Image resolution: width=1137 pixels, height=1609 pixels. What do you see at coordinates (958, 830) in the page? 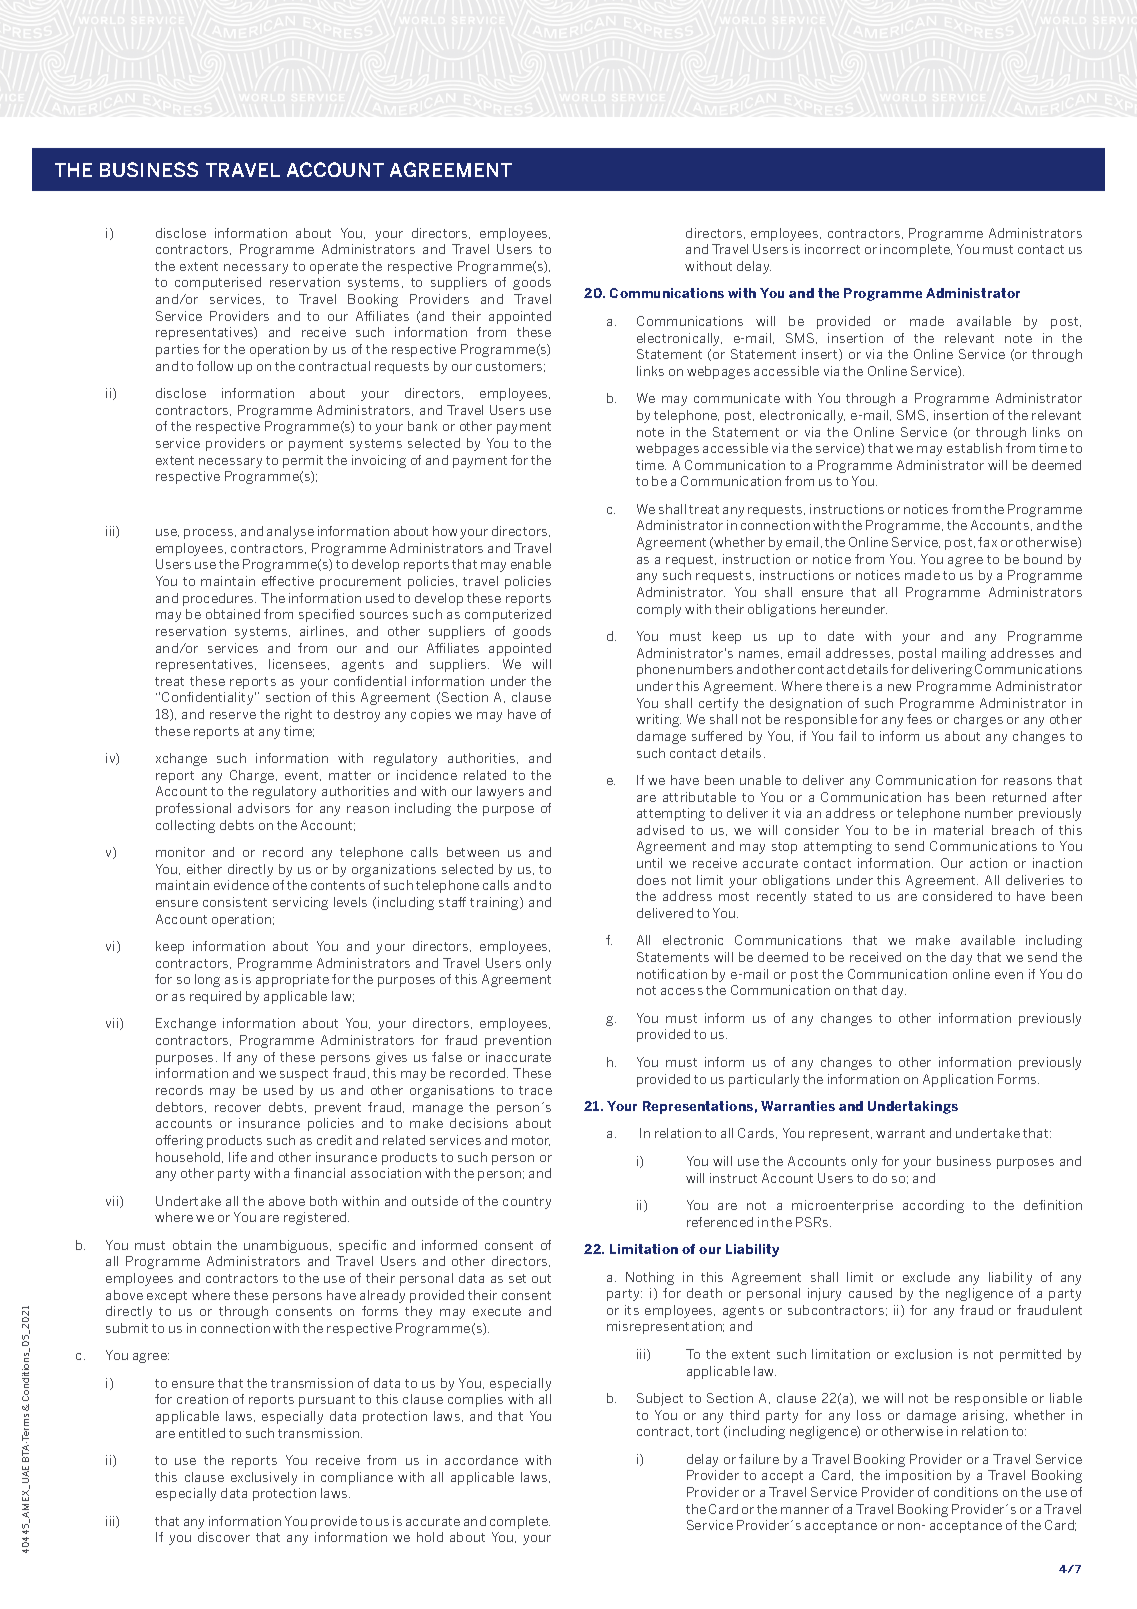
I see `material` at bounding box center [958, 830].
